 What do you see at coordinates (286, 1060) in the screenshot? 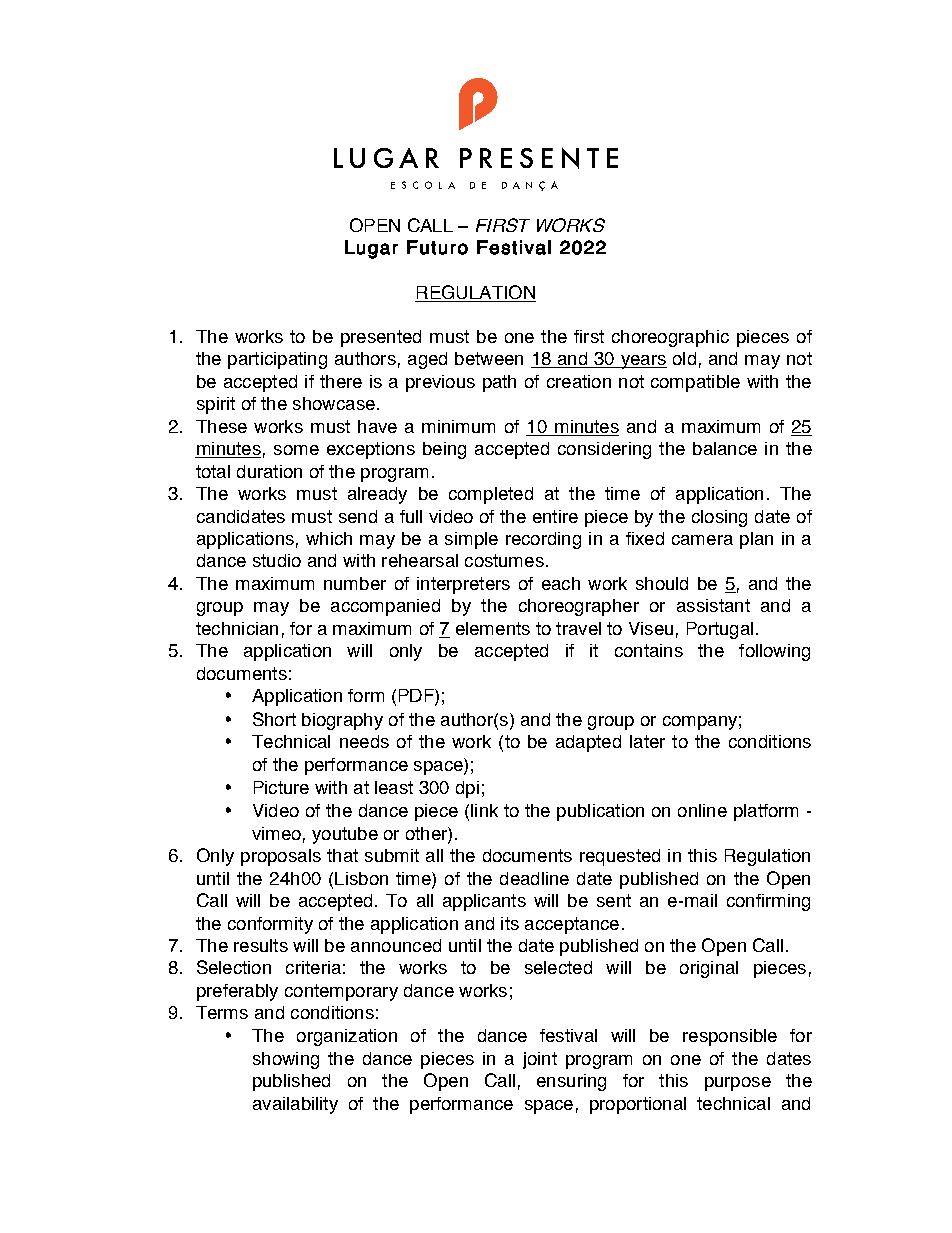
I see `showing` at bounding box center [286, 1060].
